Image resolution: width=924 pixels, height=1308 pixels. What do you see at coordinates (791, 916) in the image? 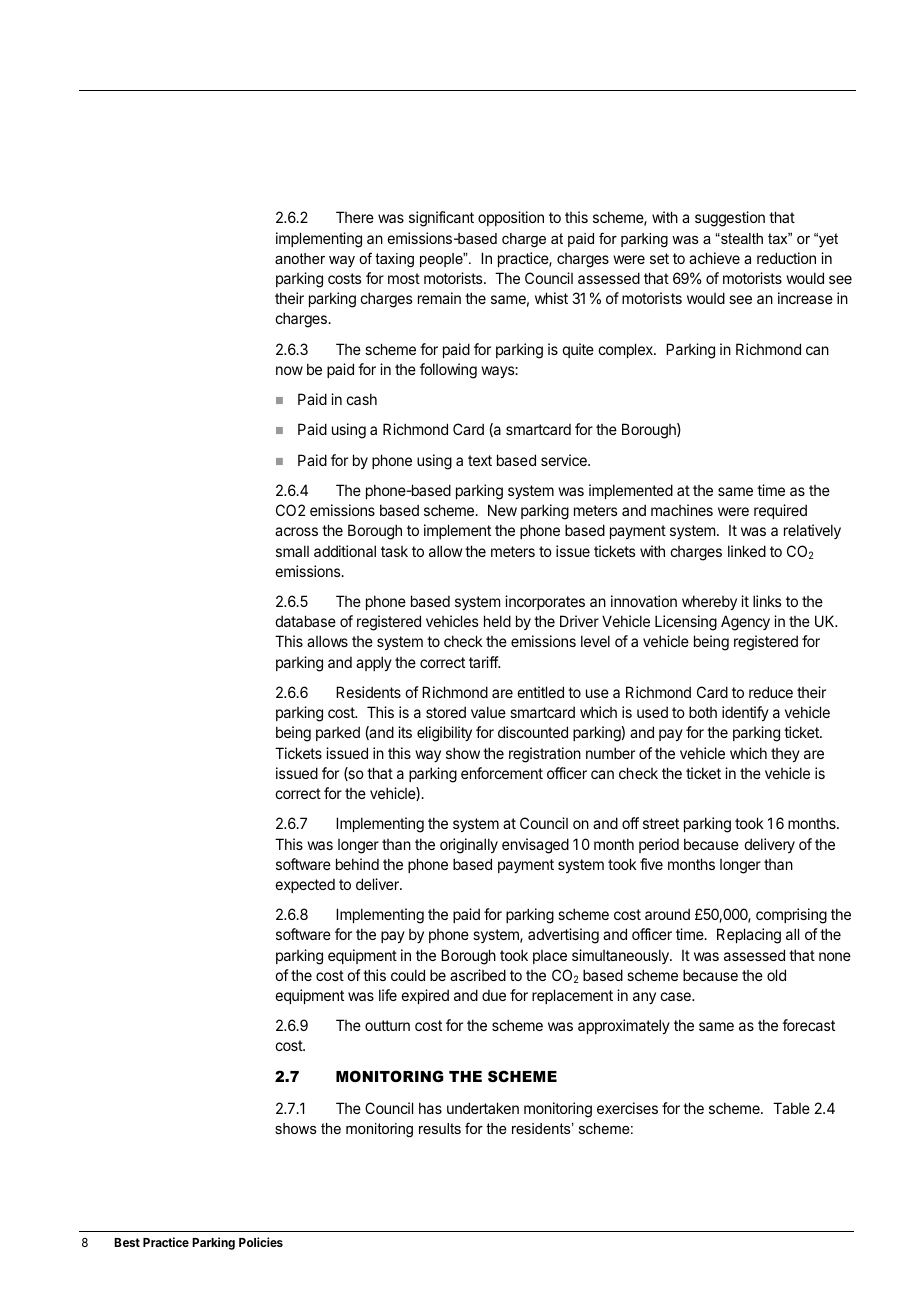
I see `comprising` at bounding box center [791, 916].
